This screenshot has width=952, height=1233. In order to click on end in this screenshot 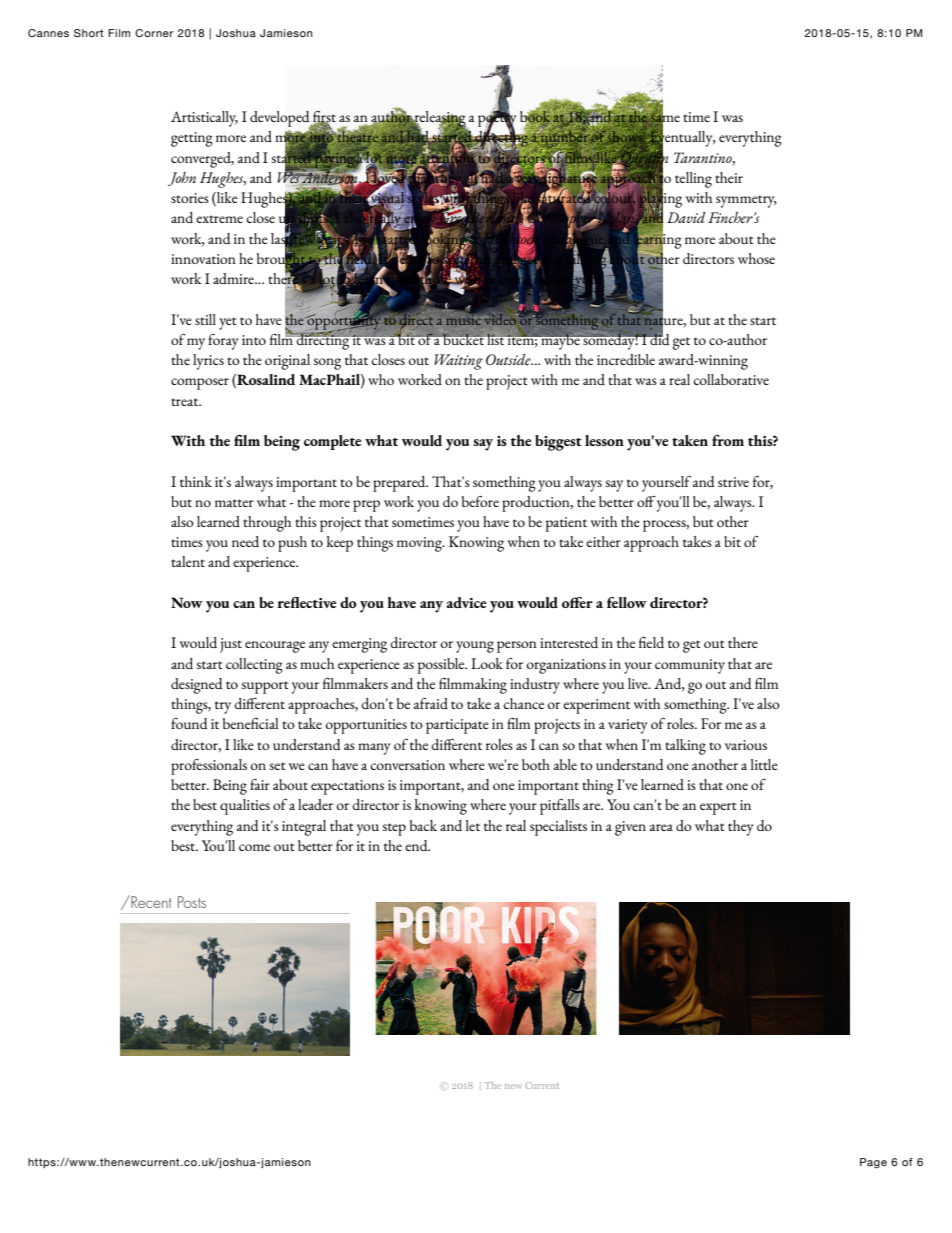, I will do `click(417, 845)`.
